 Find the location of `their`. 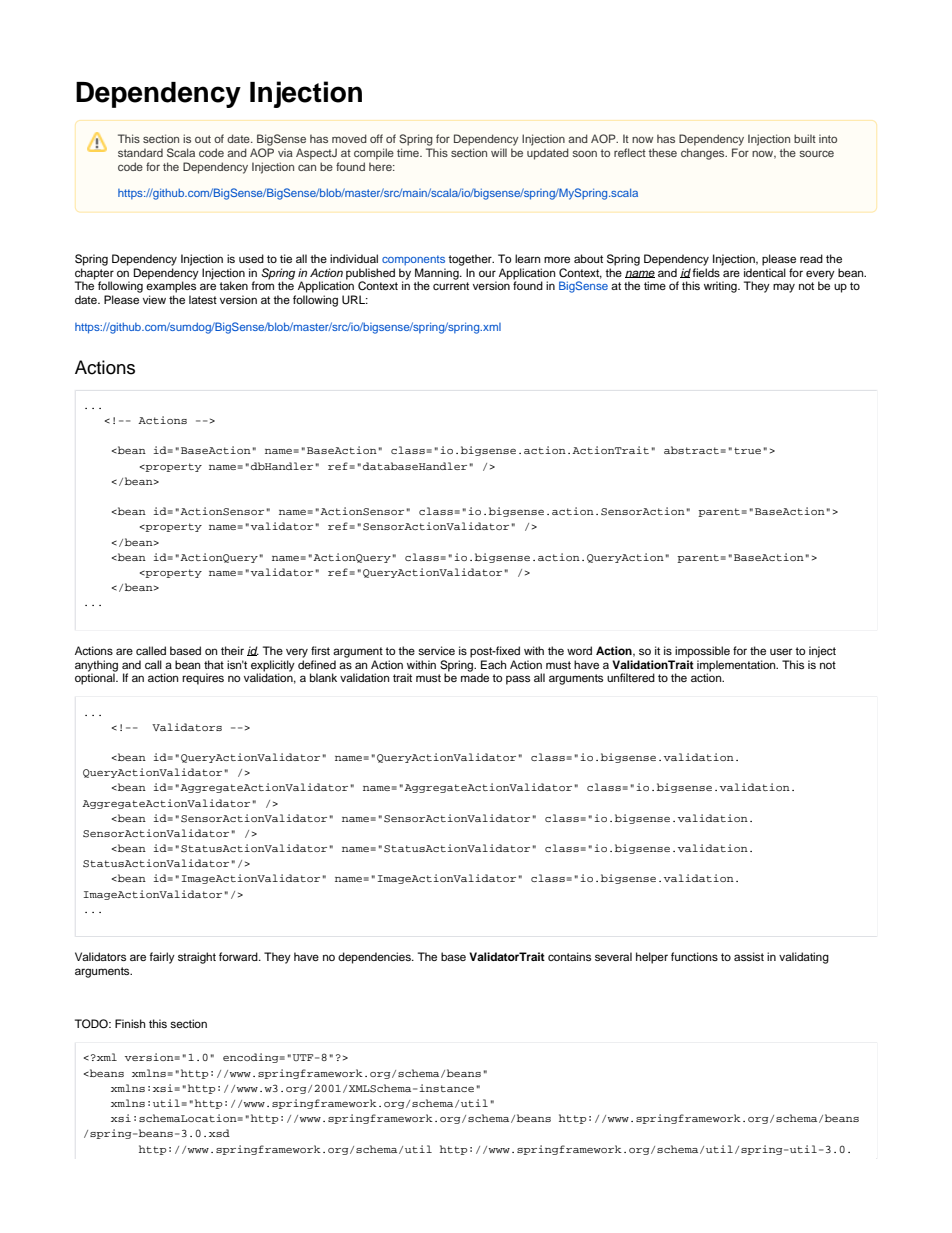

their is located at coordinates (232, 650).
